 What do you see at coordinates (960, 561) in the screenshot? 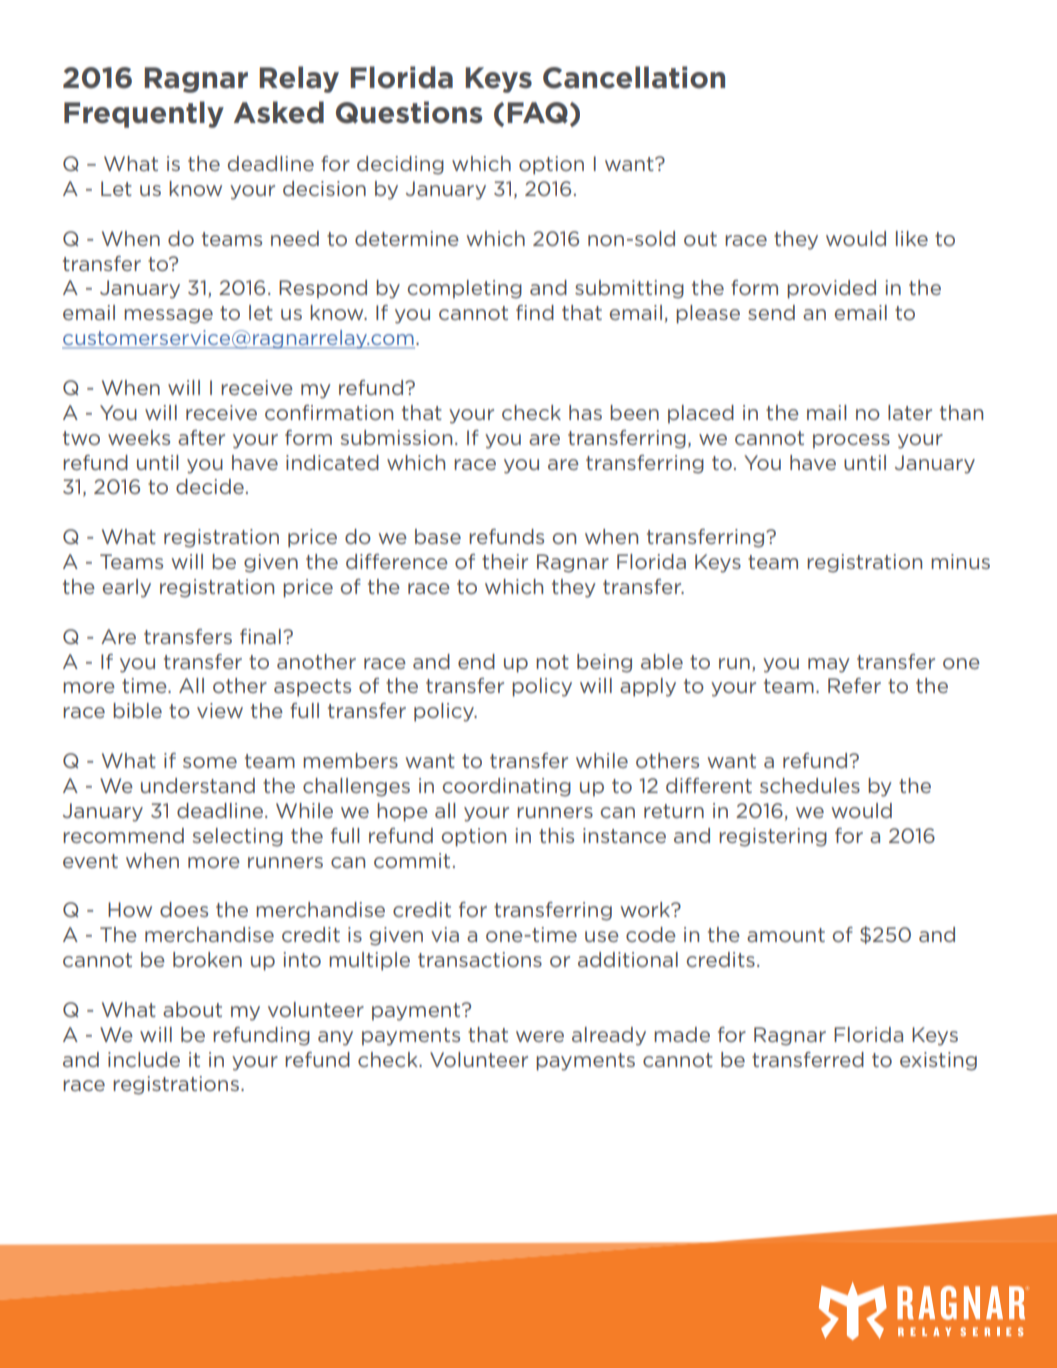
I see `minus` at bounding box center [960, 561].
